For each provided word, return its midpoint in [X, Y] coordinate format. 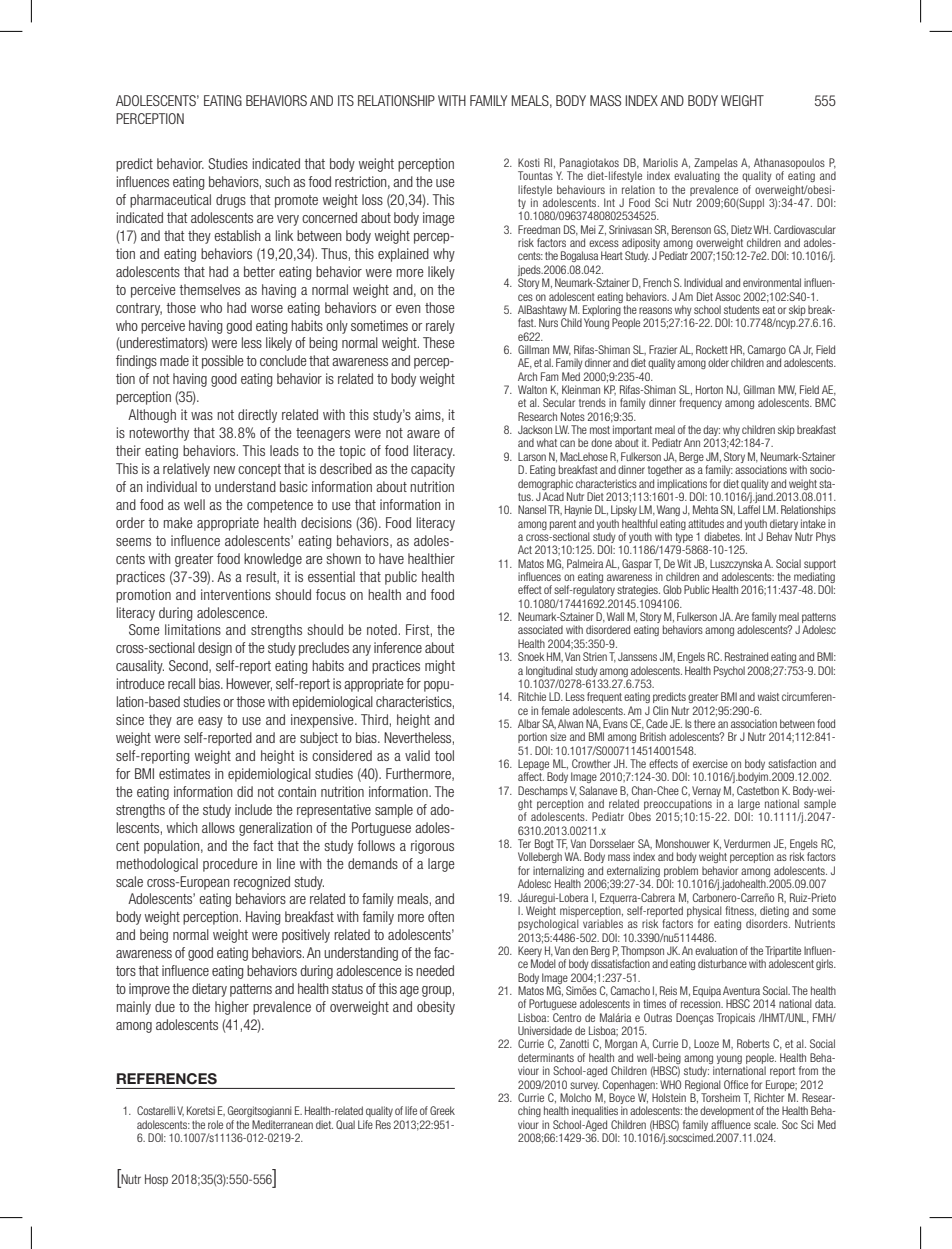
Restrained [746, 656]
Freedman [539, 229]
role [215, 1124]
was [202, 416]
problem [681, 871]
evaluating [697, 176]
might [440, 667]
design [215, 649]
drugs [231, 201]
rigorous [432, 847]
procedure [230, 865]
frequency [700, 403]
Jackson [535, 429]
